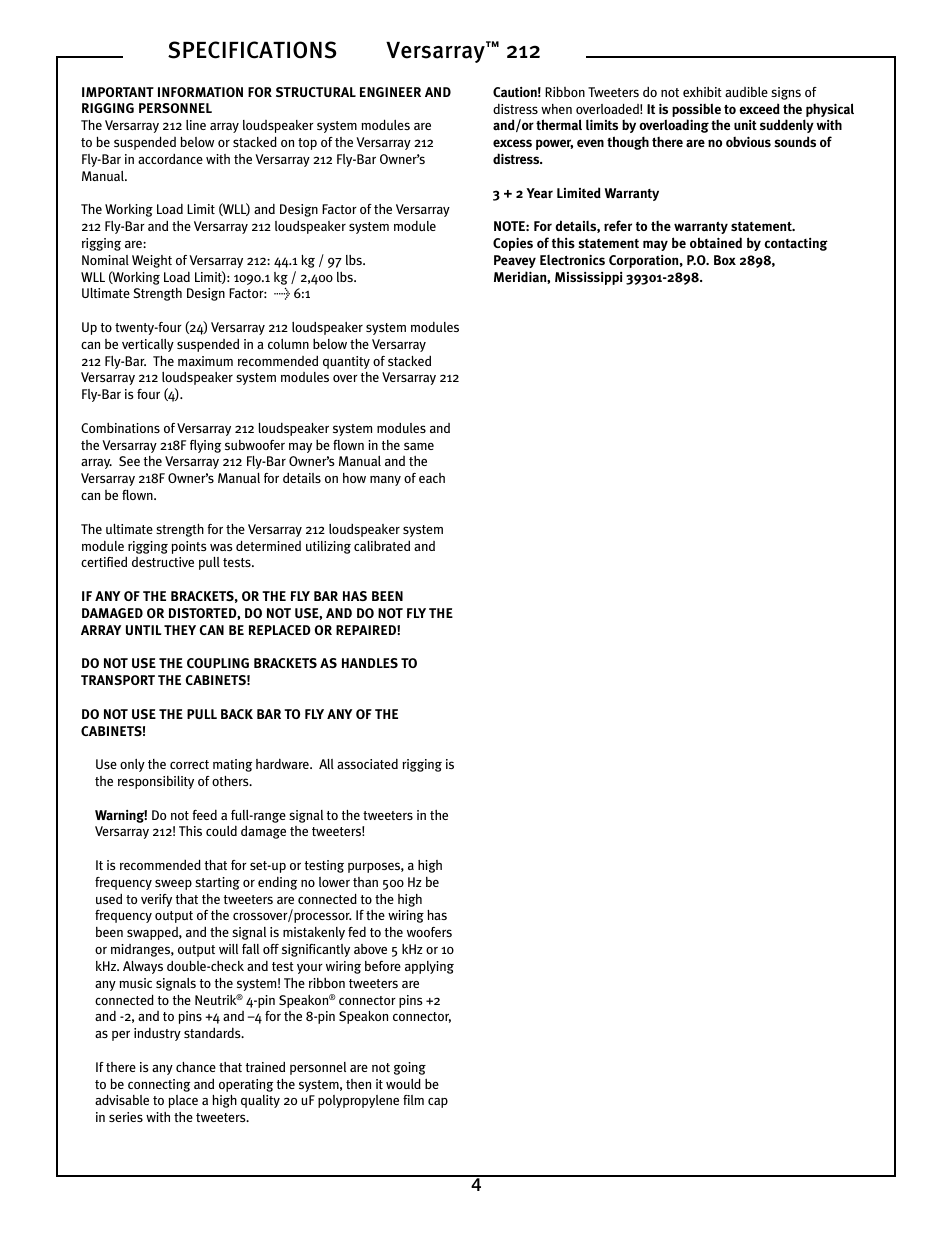  I want to click on HANDLES, so click(370, 663).
